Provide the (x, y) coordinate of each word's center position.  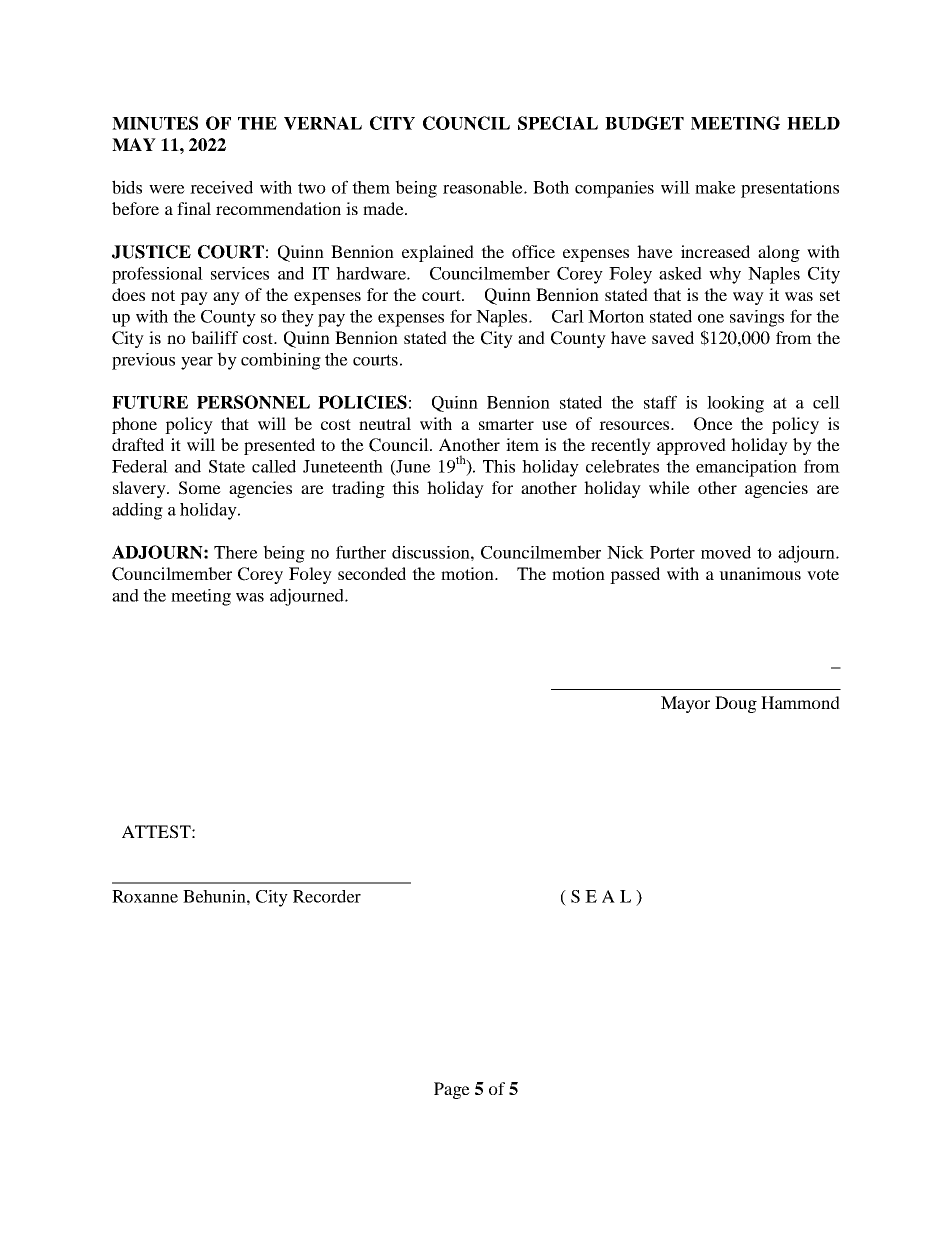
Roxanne (145, 896)
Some (200, 488)
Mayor (685, 704)
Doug (736, 704)
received (221, 187)
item (522, 444)
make (715, 187)
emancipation (746, 468)
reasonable (484, 187)
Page (452, 1090)
